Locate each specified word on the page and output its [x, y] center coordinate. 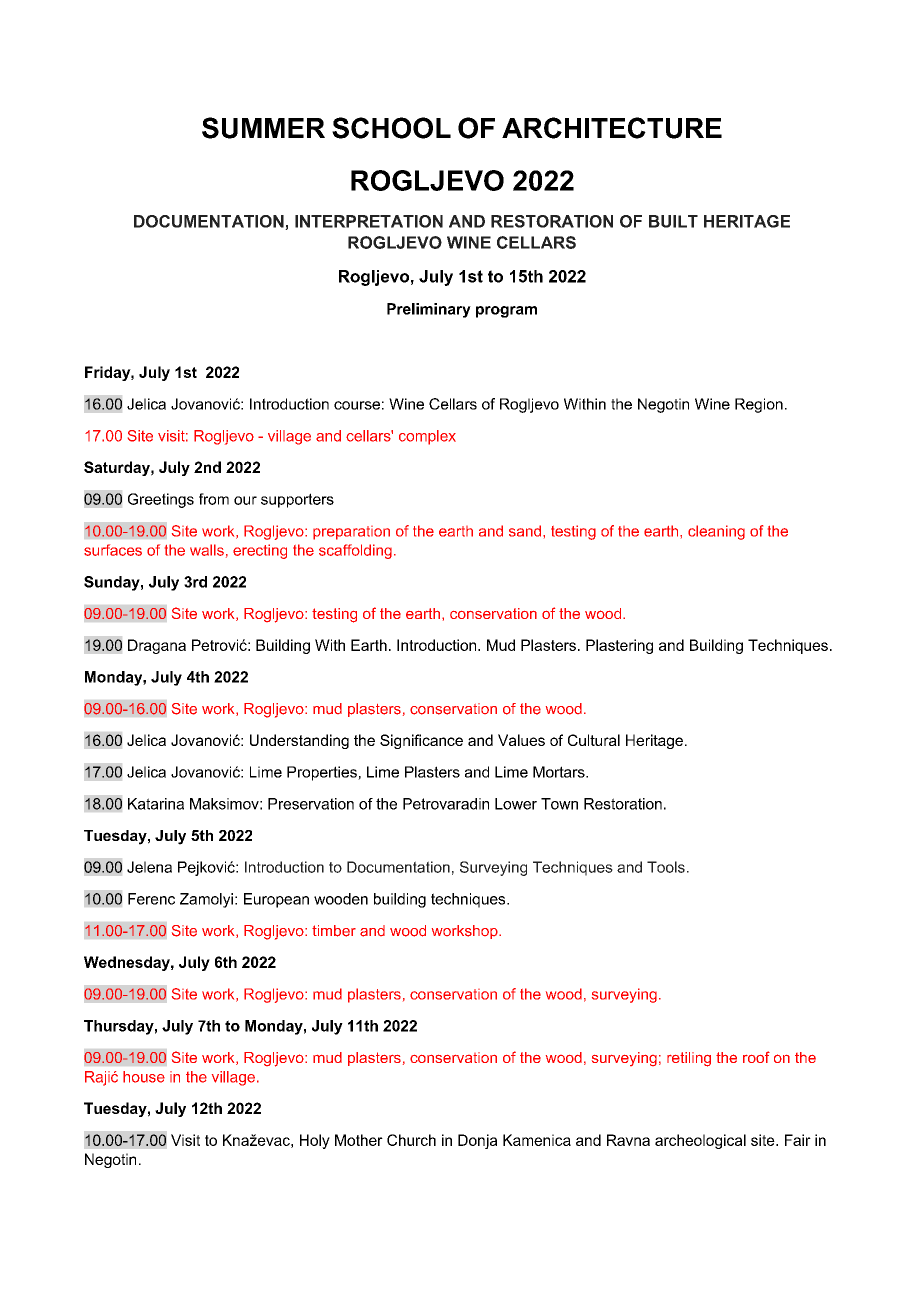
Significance [421, 741]
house [144, 1077]
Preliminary [429, 310]
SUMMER [263, 128]
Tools [666, 867]
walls [207, 550]
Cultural [594, 740]
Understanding [299, 741]
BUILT [673, 221]
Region [759, 405]
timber [334, 931]
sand [525, 531]
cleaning [716, 532]
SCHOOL [391, 128]
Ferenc [151, 899]
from [214, 499]
